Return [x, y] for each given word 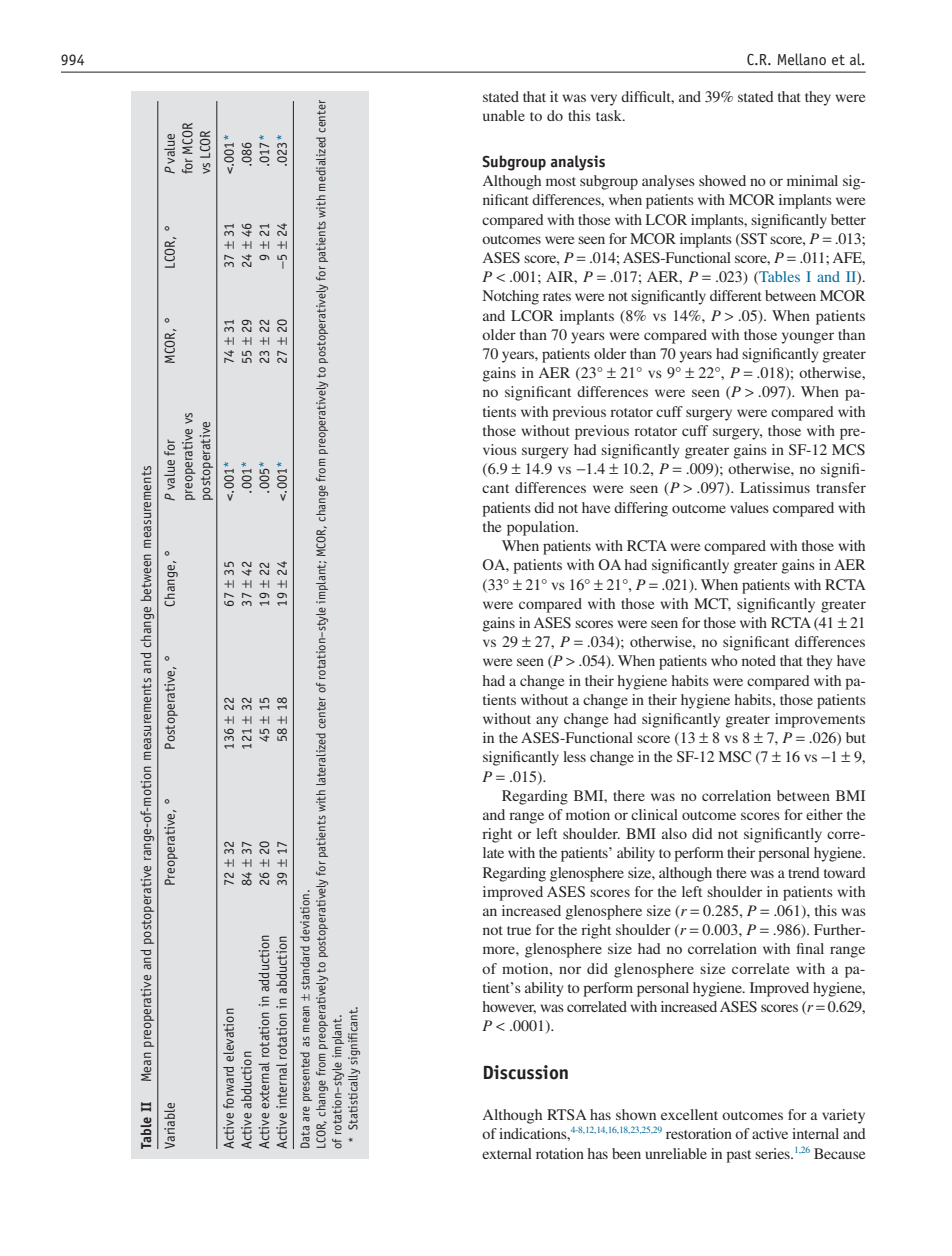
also [674, 833]
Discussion [526, 1072]
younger [807, 338]
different [736, 295]
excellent [689, 1114]
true [519, 930]
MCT [712, 604]
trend [804, 872]
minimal [812, 180]
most [561, 181]
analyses [668, 182]
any [547, 722]
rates [557, 296]
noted [759, 660]
